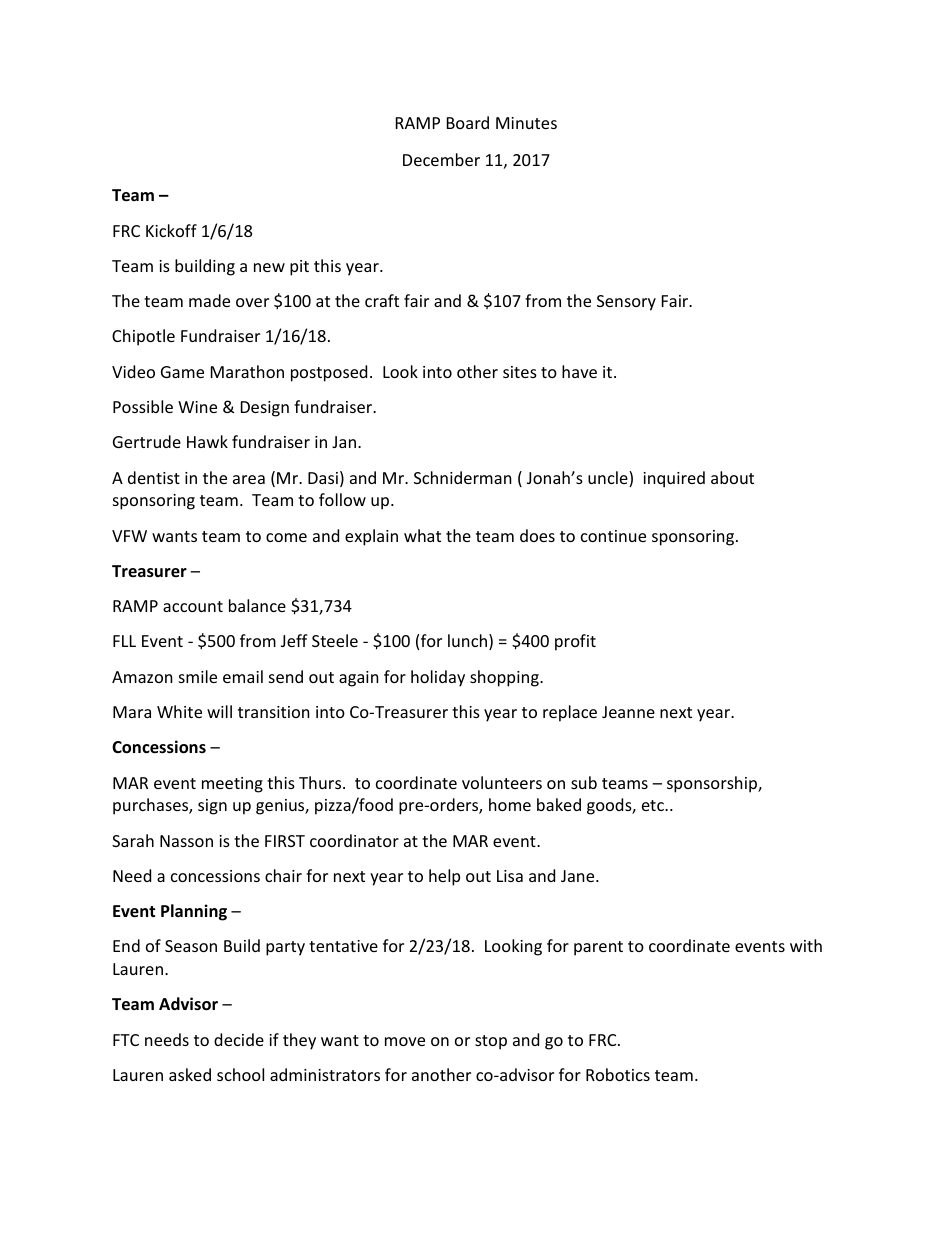  What do you see at coordinates (526, 123) in the screenshot?
I see `Minutes` at bounding box center [526, 123].
